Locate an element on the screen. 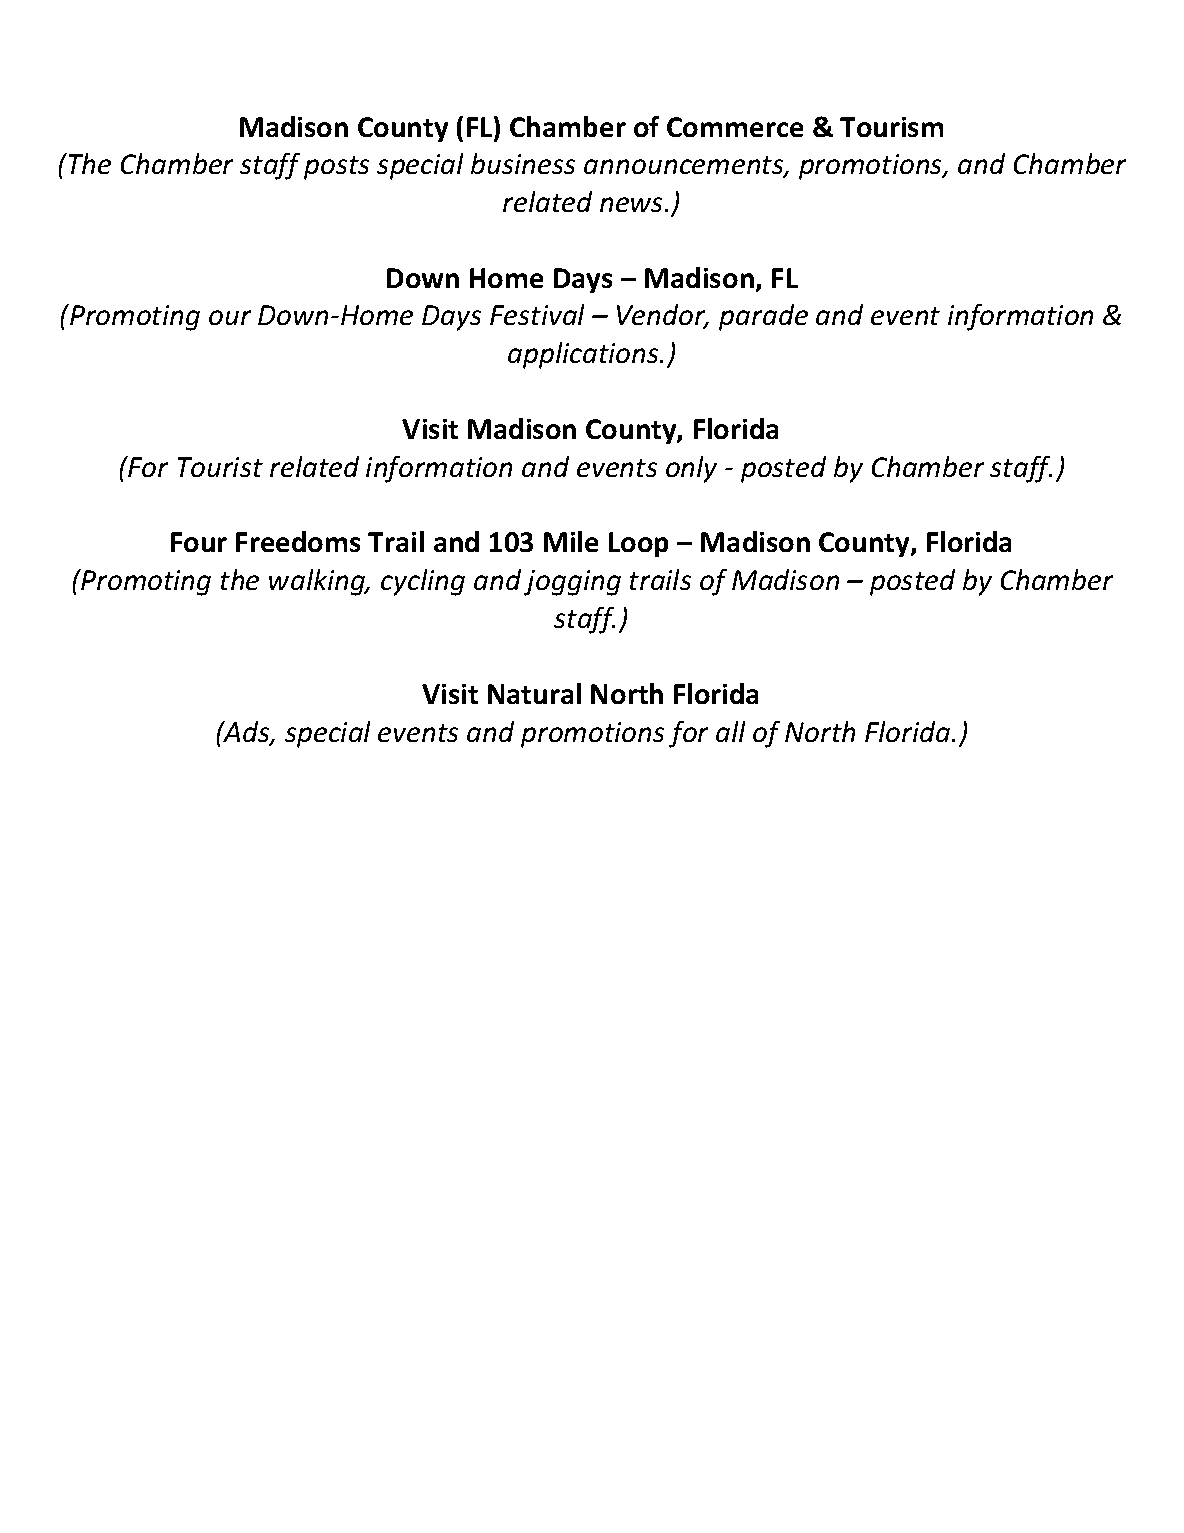  parade is located at coordinates (763, 317).
